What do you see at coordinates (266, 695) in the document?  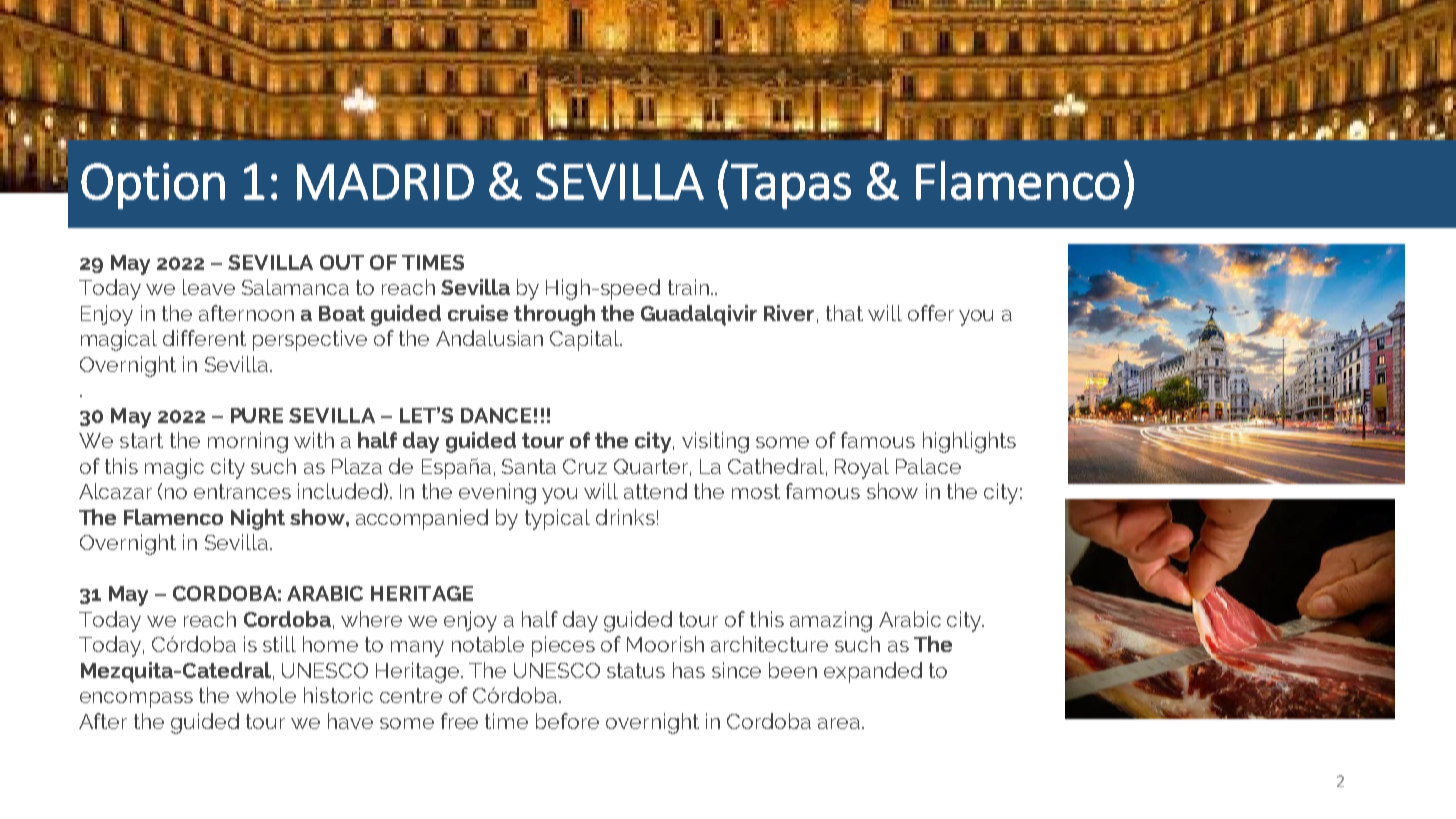 I see `whole` at bounding box center [266, 695].
